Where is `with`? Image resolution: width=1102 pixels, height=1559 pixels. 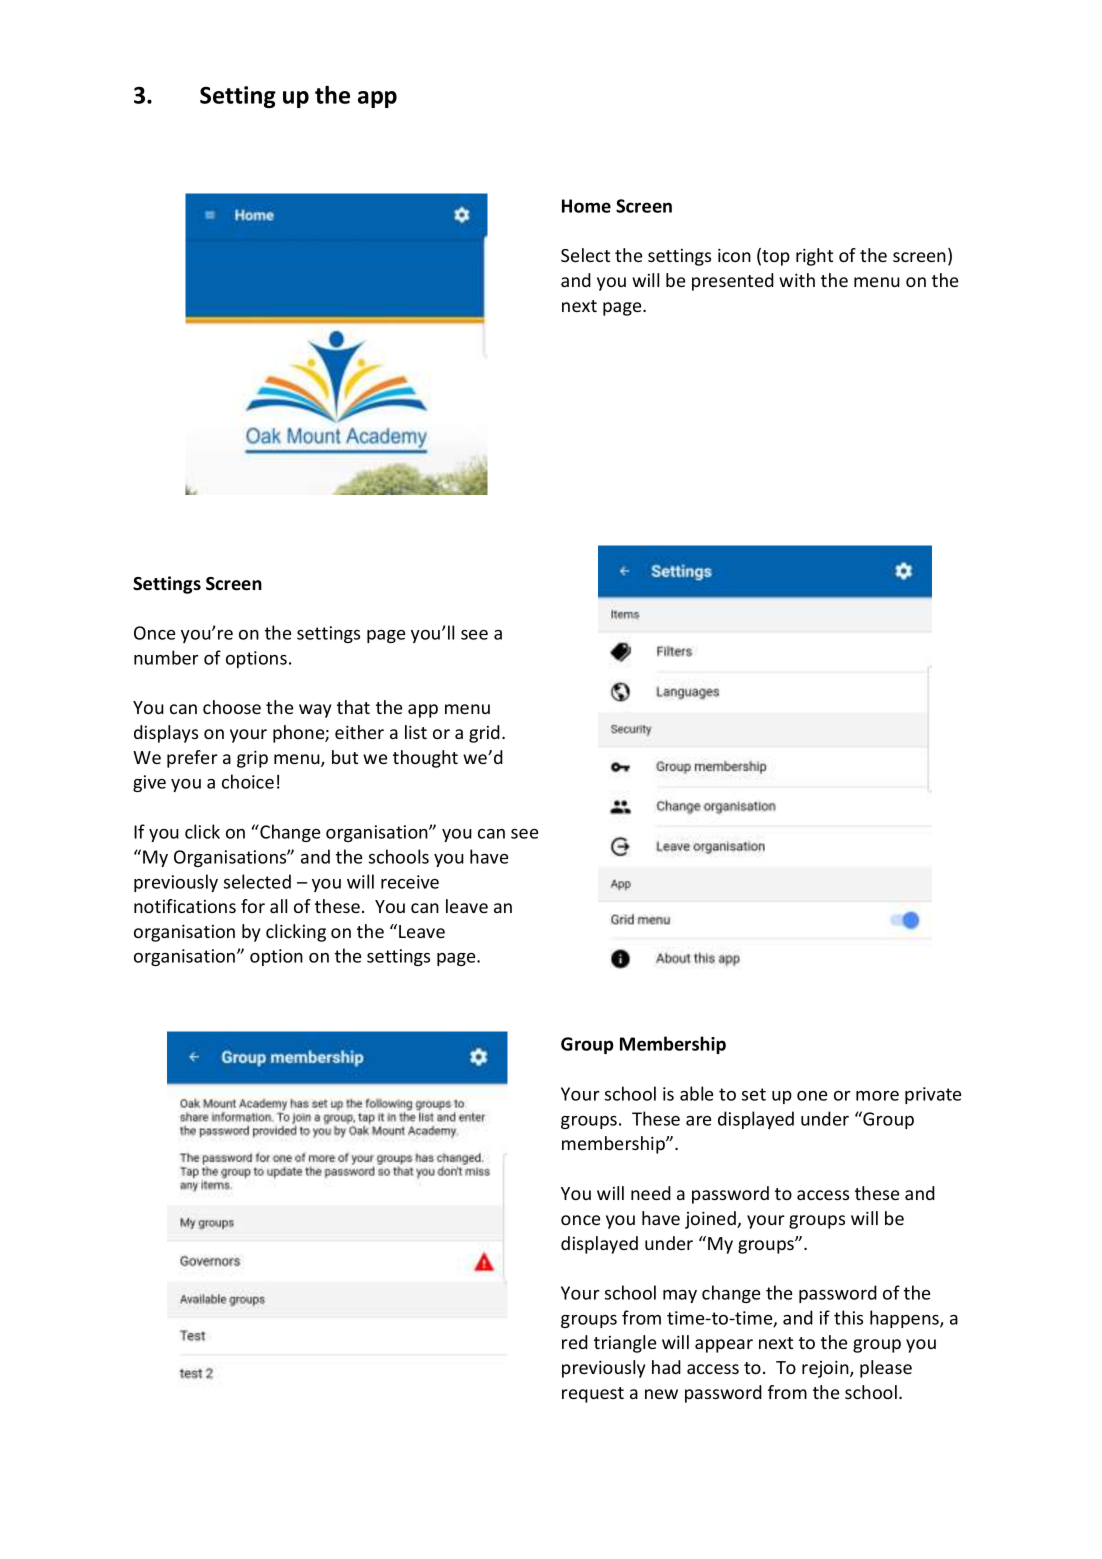 with is located at coordinates (797, 280).
